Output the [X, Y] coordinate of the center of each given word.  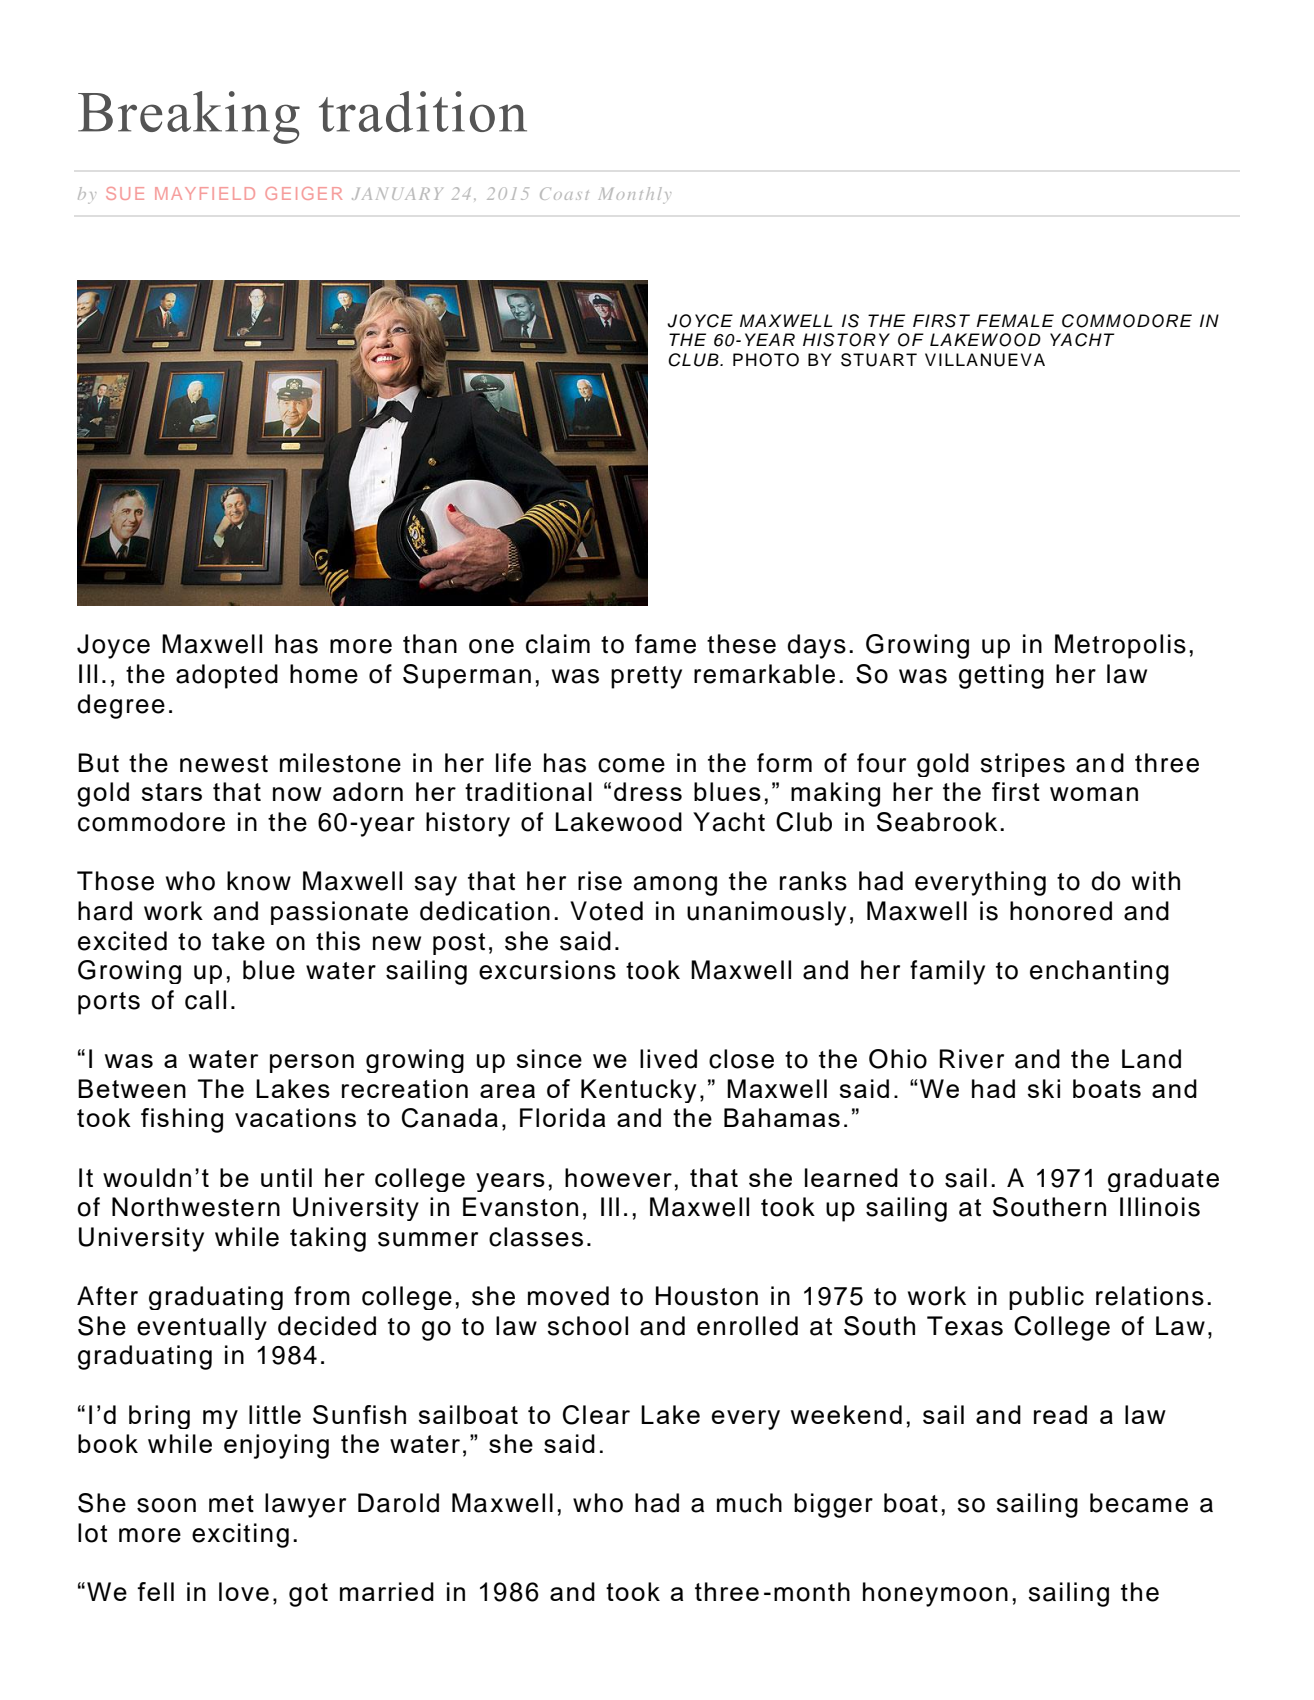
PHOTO [766, 360]
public [1046, 1298]
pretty [646, 677]
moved [568, 1296]
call [205, 1000]
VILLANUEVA [985, 360]
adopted [227, 676]
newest [224, 764]
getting [1001, 676]
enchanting [1099, 972]
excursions [547, 970]
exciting [240, 1535]
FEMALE [1015, 320]
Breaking [189, 117]
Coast [564, 193]
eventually [202, 1328]
